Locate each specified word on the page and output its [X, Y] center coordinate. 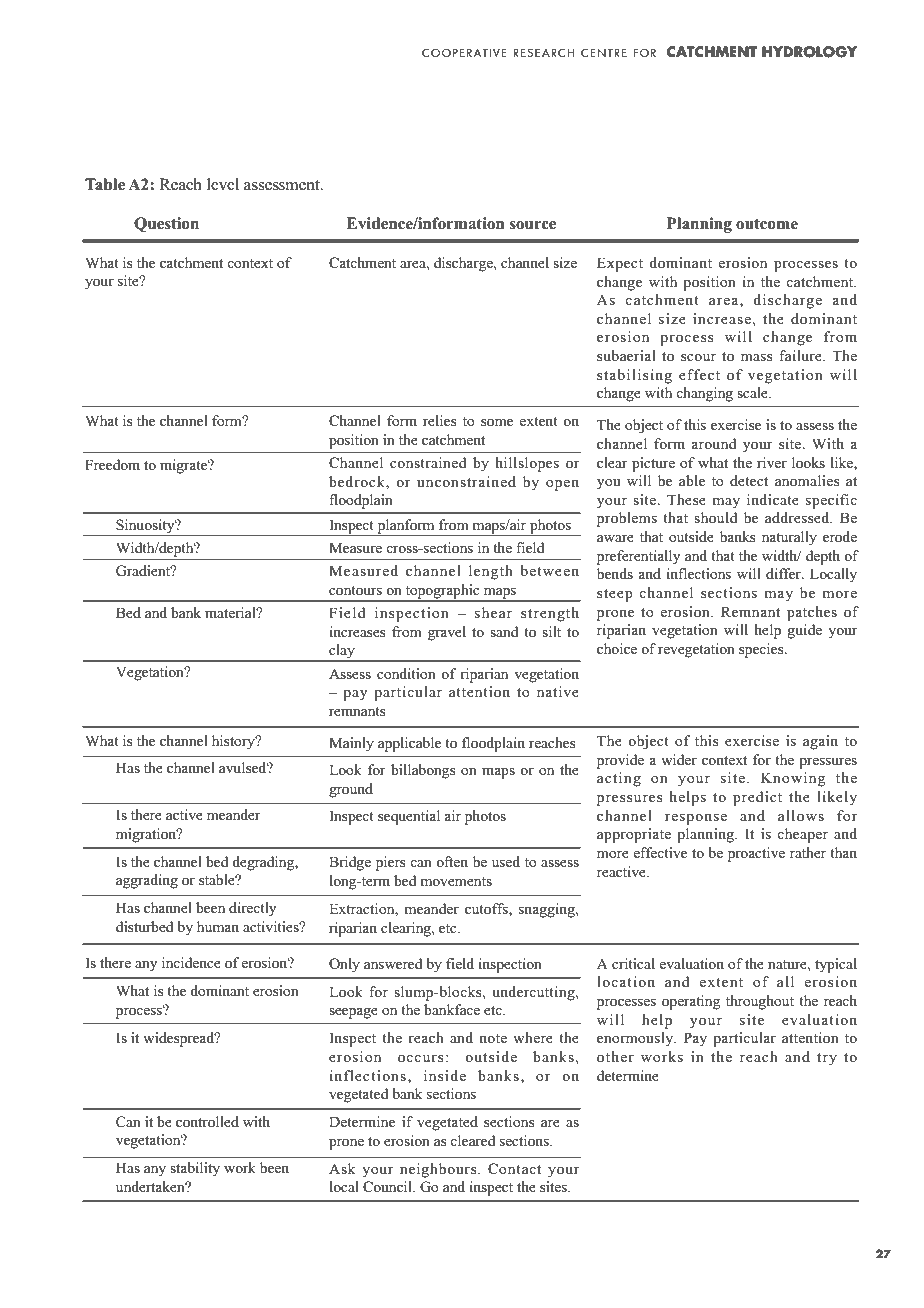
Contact [514, 1169]
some [497, 423]
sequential [409, 817]
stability [195, 1169]
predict [757, 798]
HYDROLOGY [809, 52]
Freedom [112, 464]
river [772, 462]
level [223, 184]
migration [147, 835]
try [827, 1059]
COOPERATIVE [464, 52]
